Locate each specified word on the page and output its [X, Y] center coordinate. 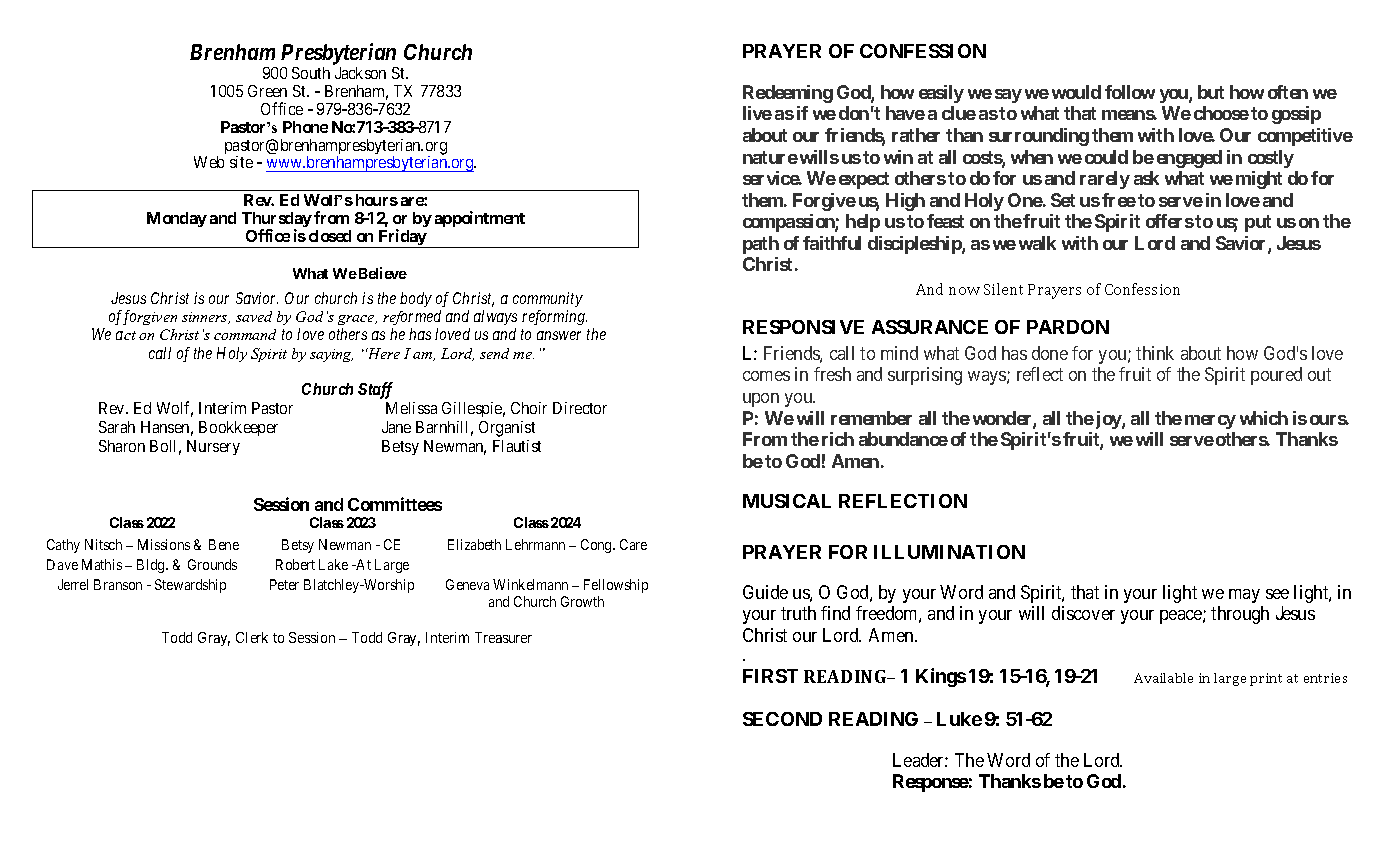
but [1211, 92]
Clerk [252, 637]
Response [931, 783]
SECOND [782, 719]
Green [267, 91]
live [757, 113]
